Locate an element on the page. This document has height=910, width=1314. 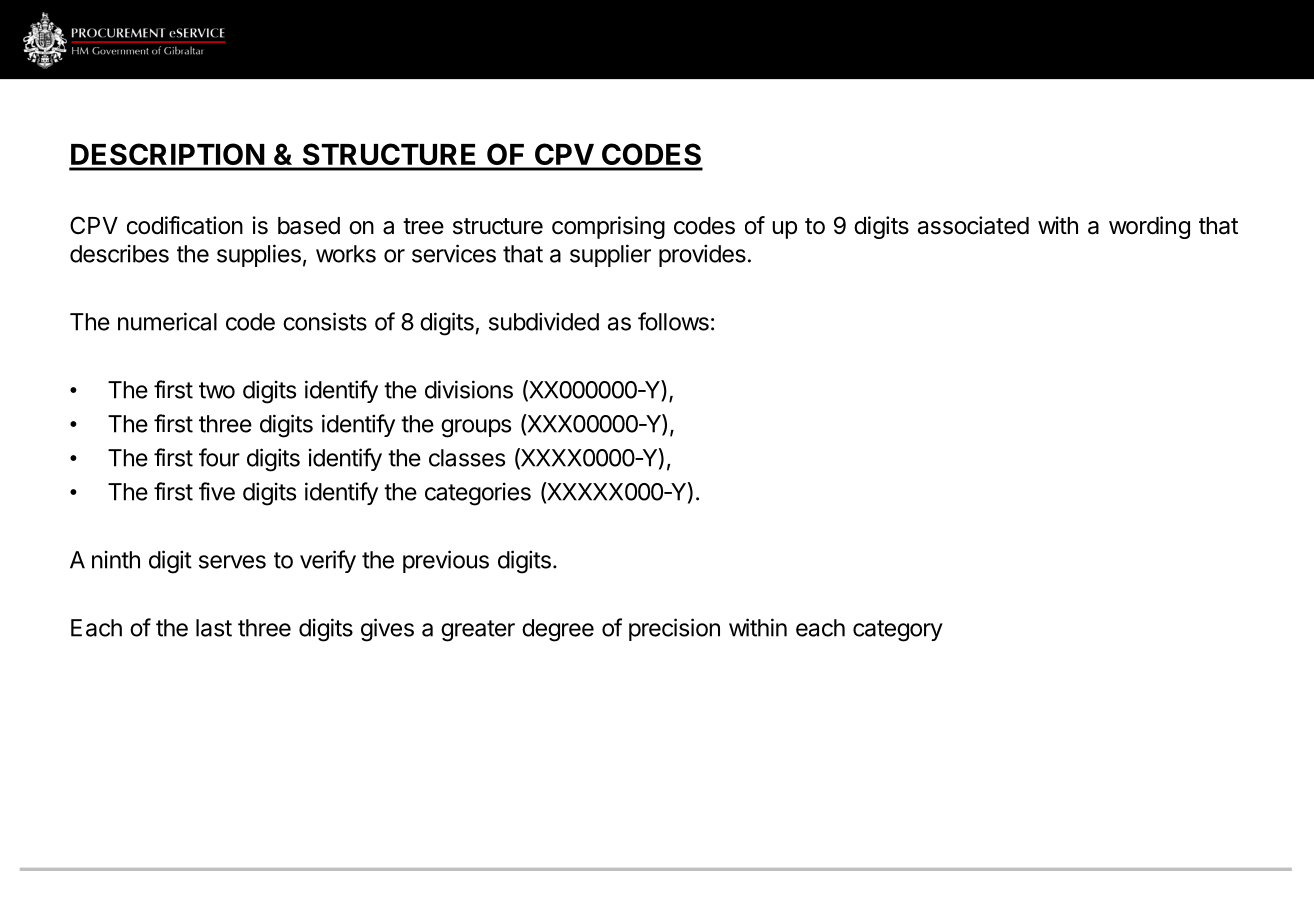
comprising is located at coordinates (608, 227).
